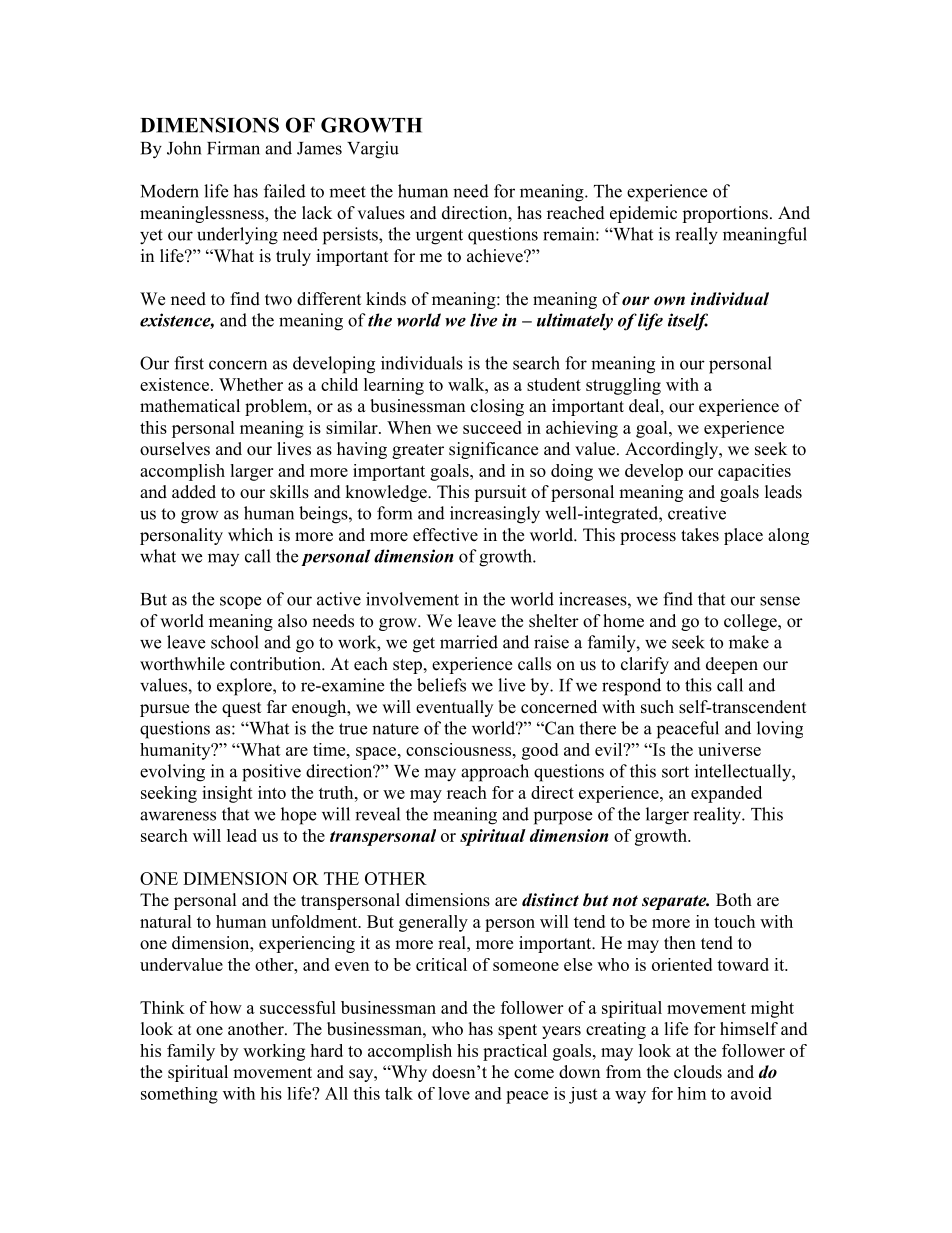 This page has height=1233, width=952. What do you see at coordinates (439, 237) in the page?
I see `urgent` at bounding box center [439, 237].
